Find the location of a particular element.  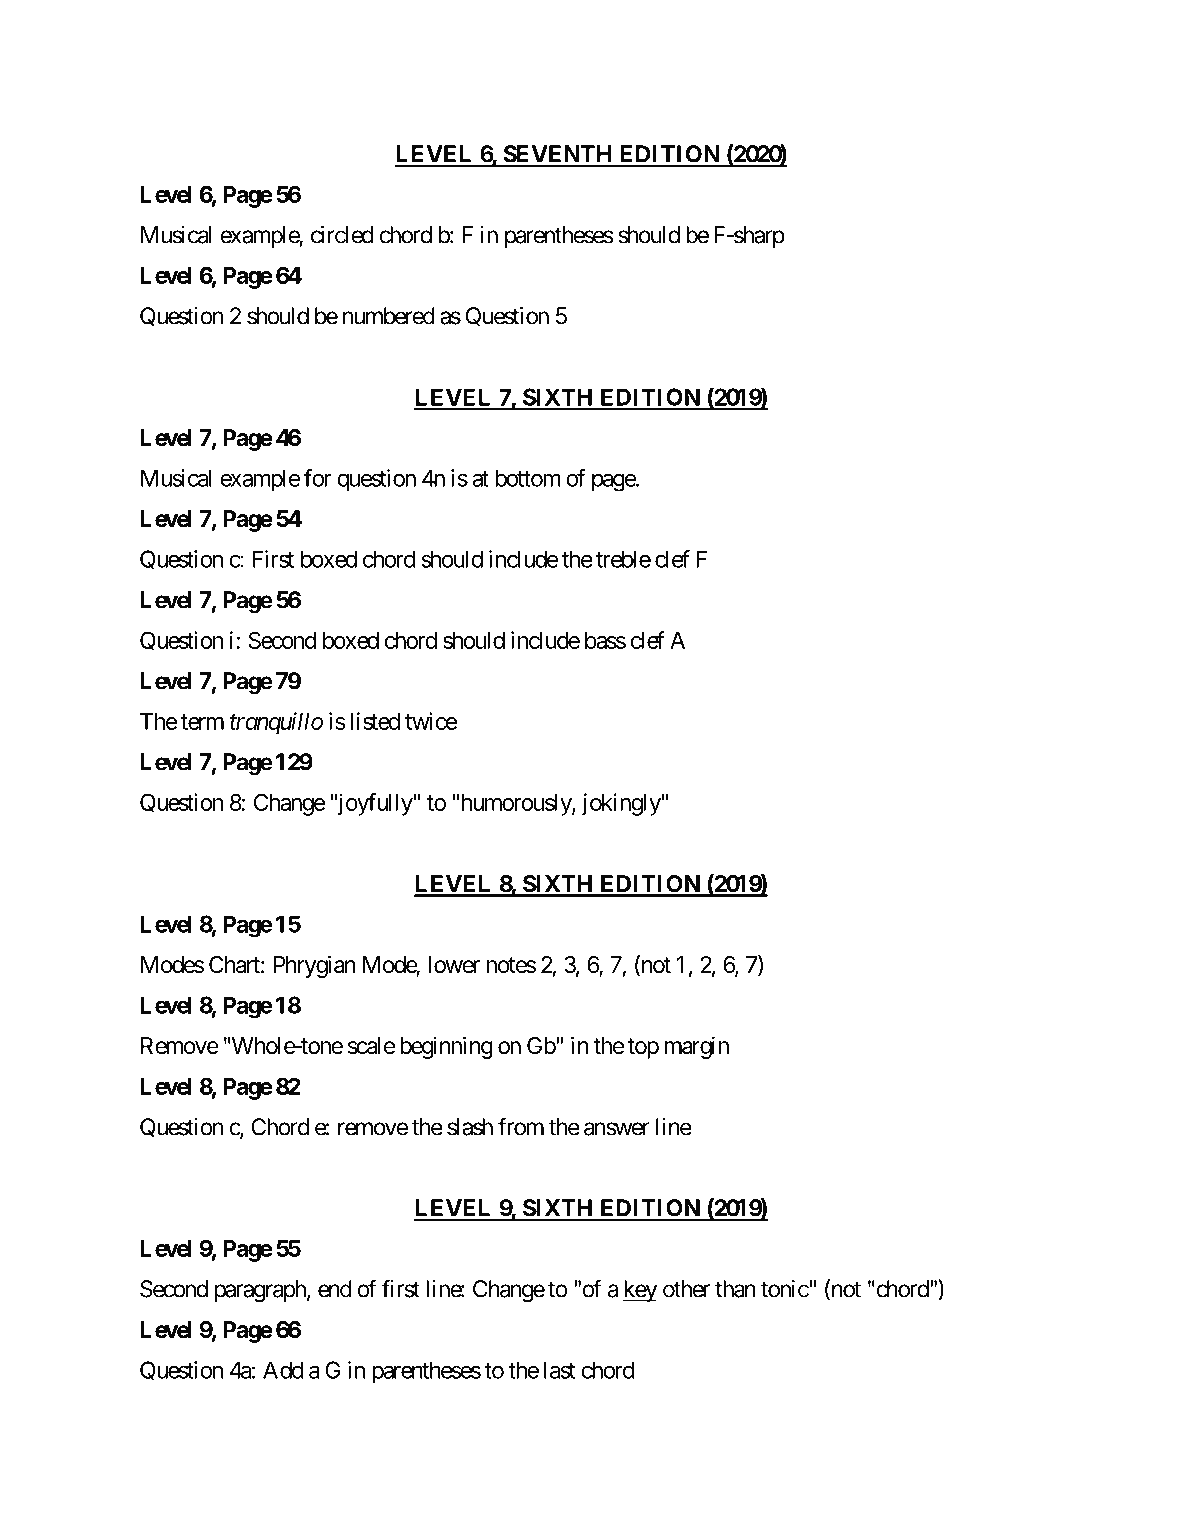

Add is located at coordinates (283, 1370).
